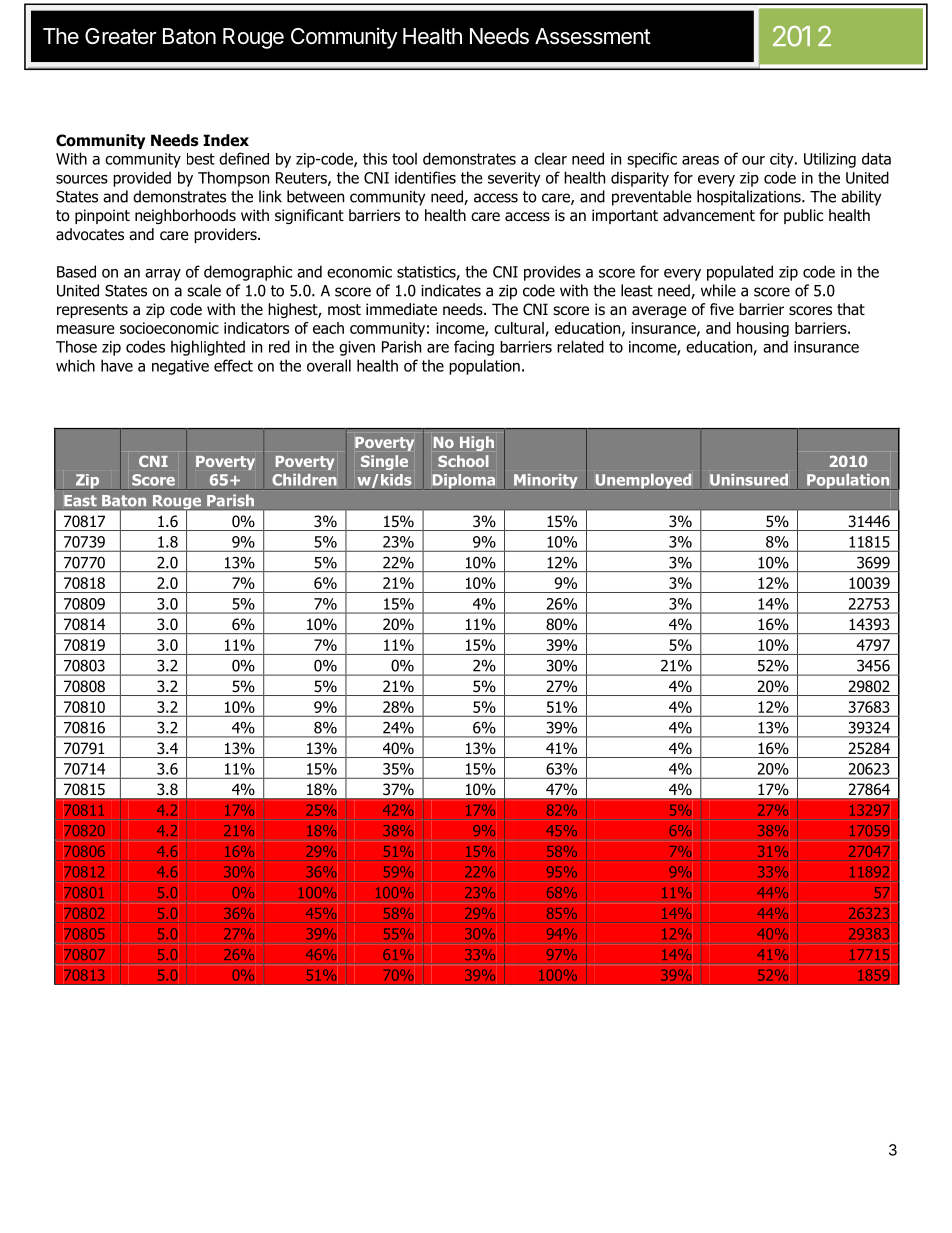  I want to click on Assessment, so click(593, 36).
